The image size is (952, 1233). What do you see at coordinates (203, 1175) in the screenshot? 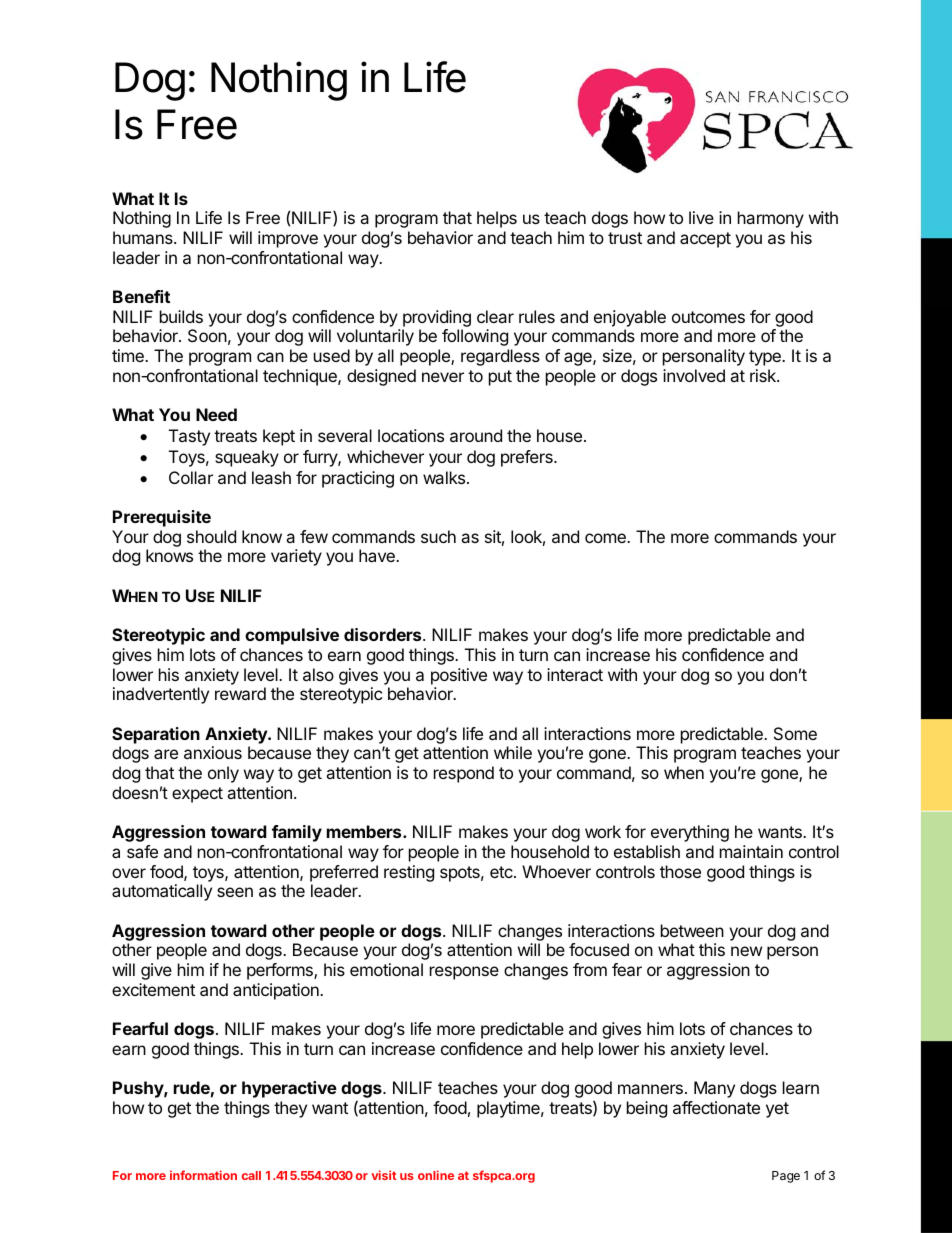
I see `information` at bounding box center [203, 1175].
